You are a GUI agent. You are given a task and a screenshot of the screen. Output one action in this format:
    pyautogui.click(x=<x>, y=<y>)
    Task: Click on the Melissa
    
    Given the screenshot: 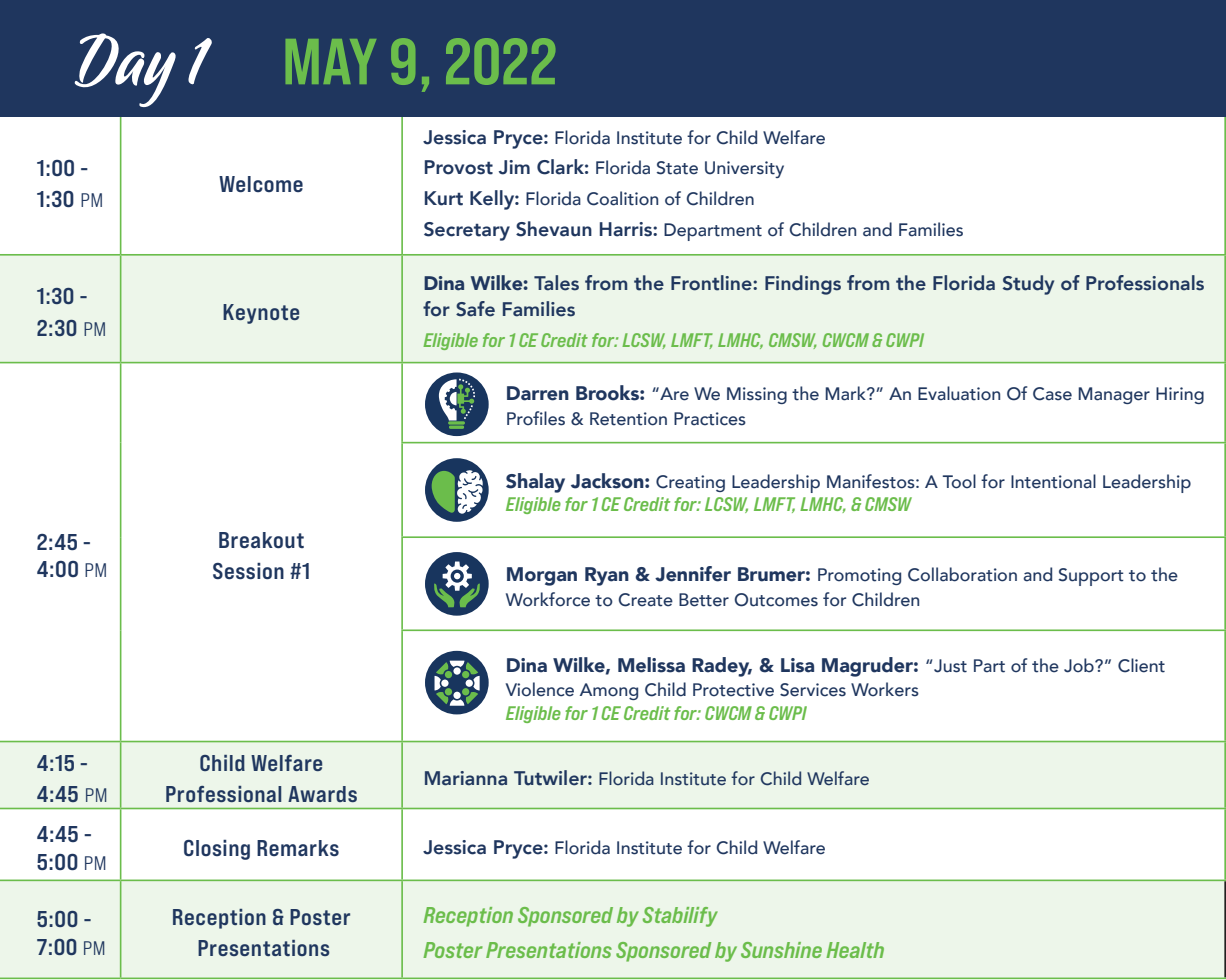 What is the action you would take?
    pyautogui.click(x=651, y=665)
